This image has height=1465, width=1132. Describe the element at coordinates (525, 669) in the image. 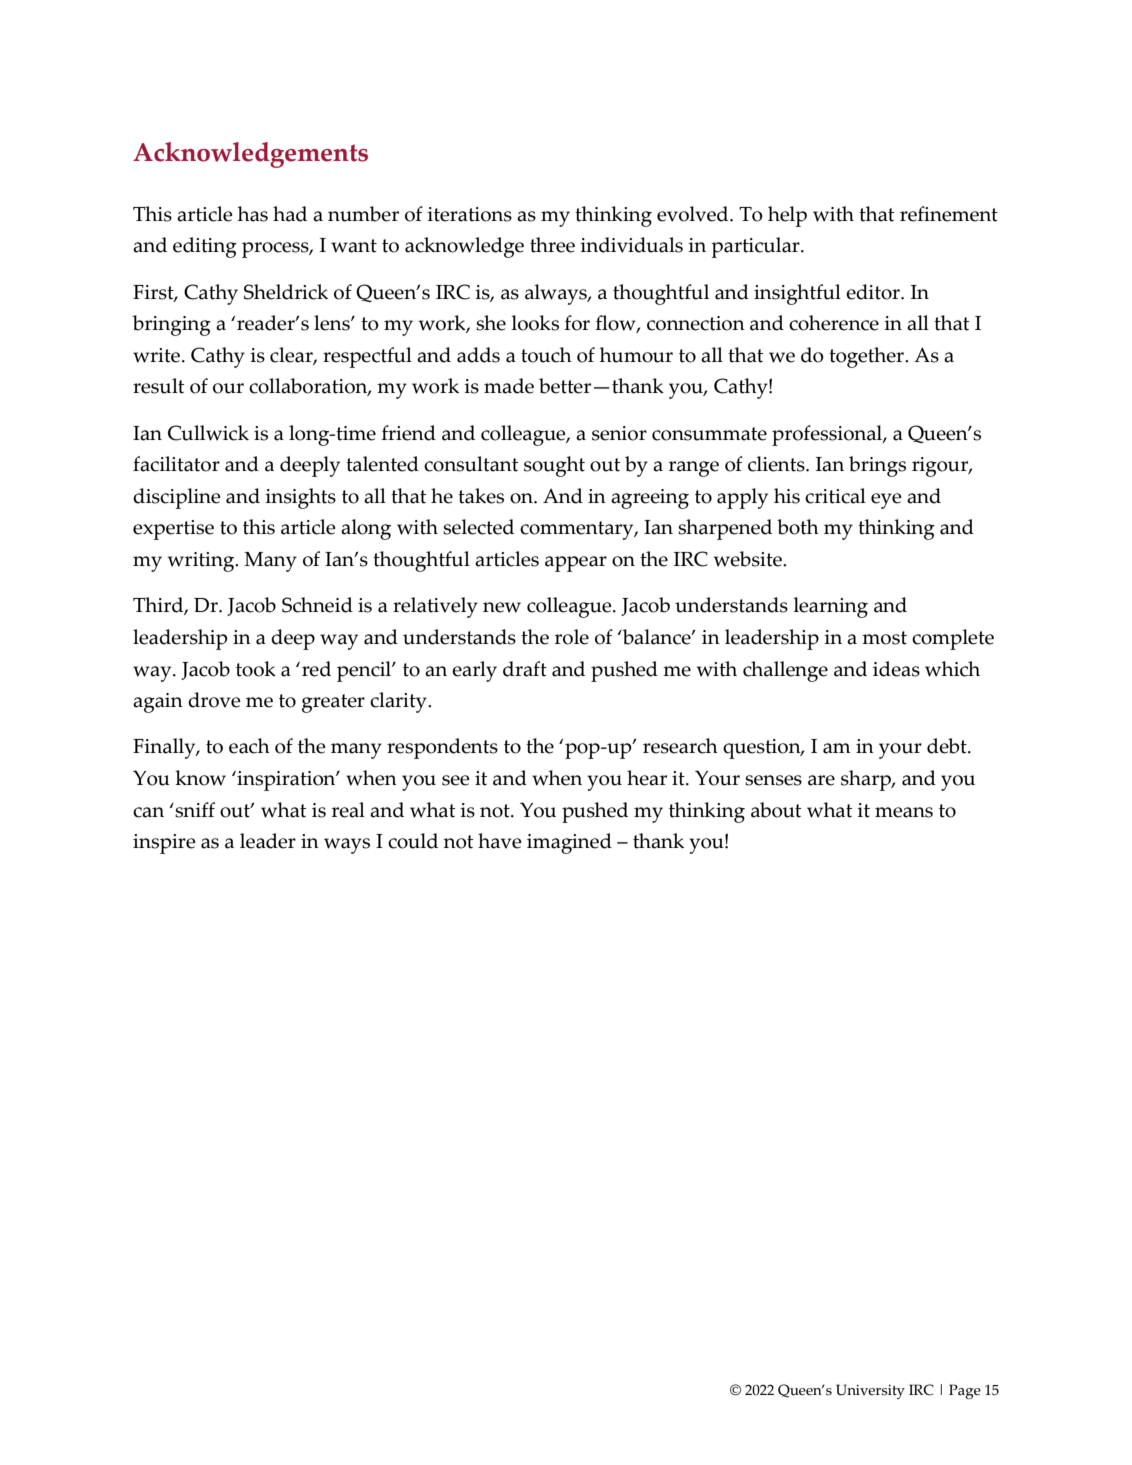

I see `draft` at that location.
